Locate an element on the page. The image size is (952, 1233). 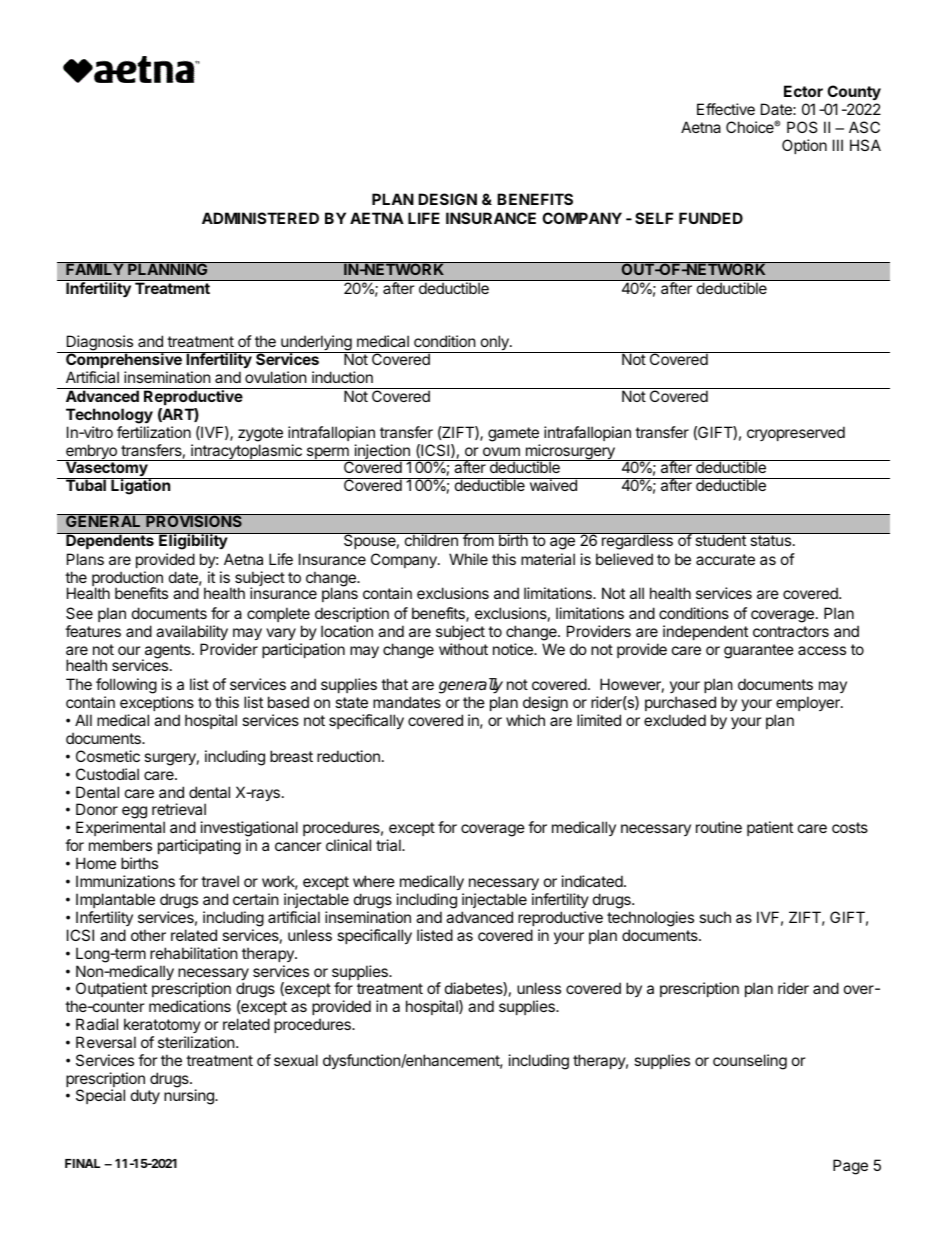
sexual is located at coordinates (296, 1060).
